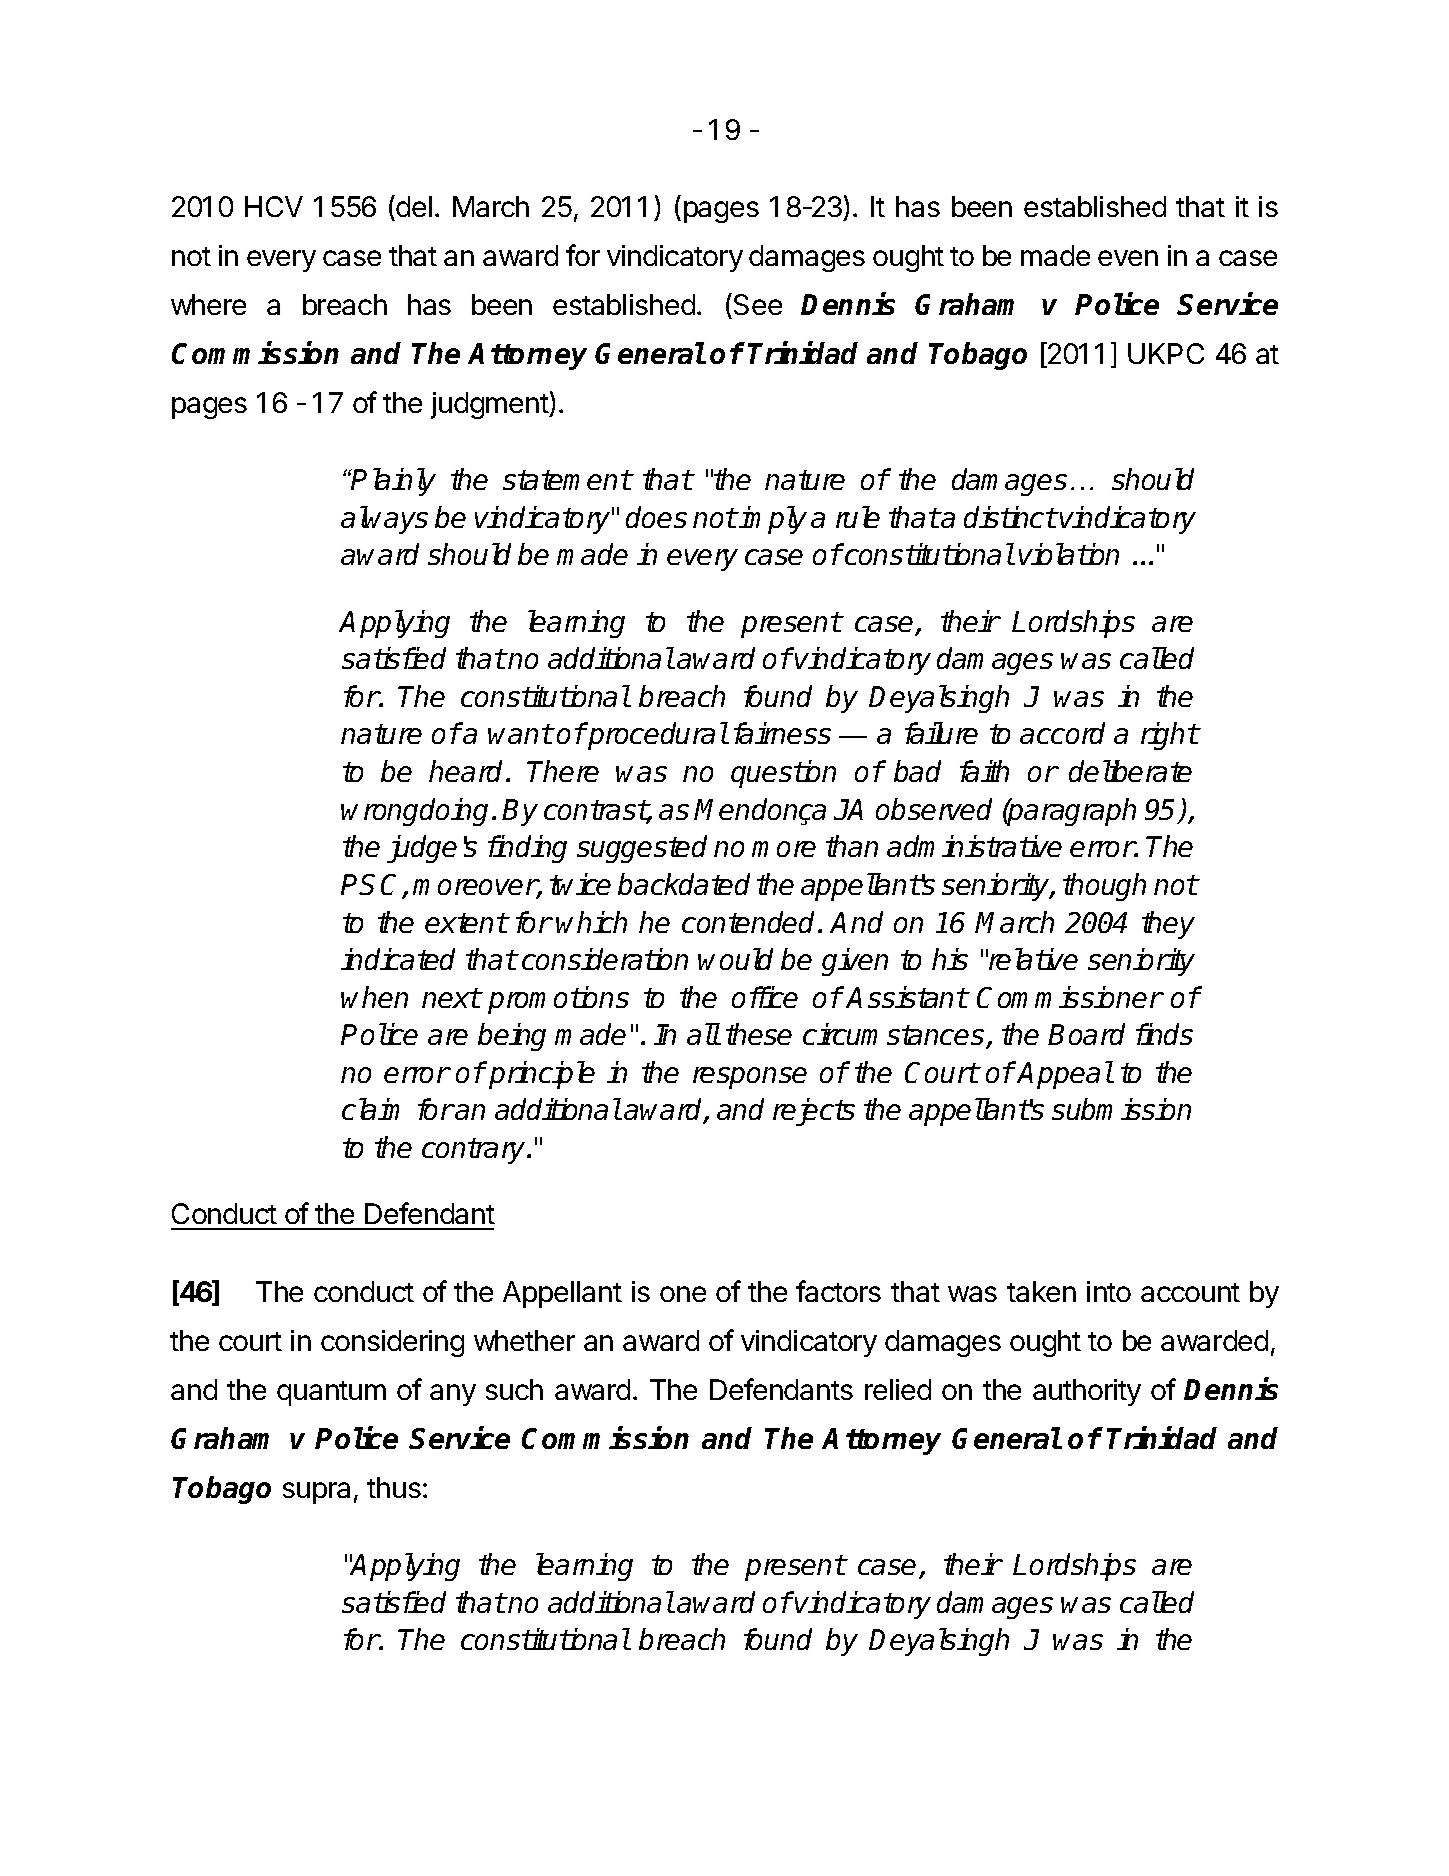 This screenshot has width=1449, height=1876. I want to click on HCV, so click(274, 206).
